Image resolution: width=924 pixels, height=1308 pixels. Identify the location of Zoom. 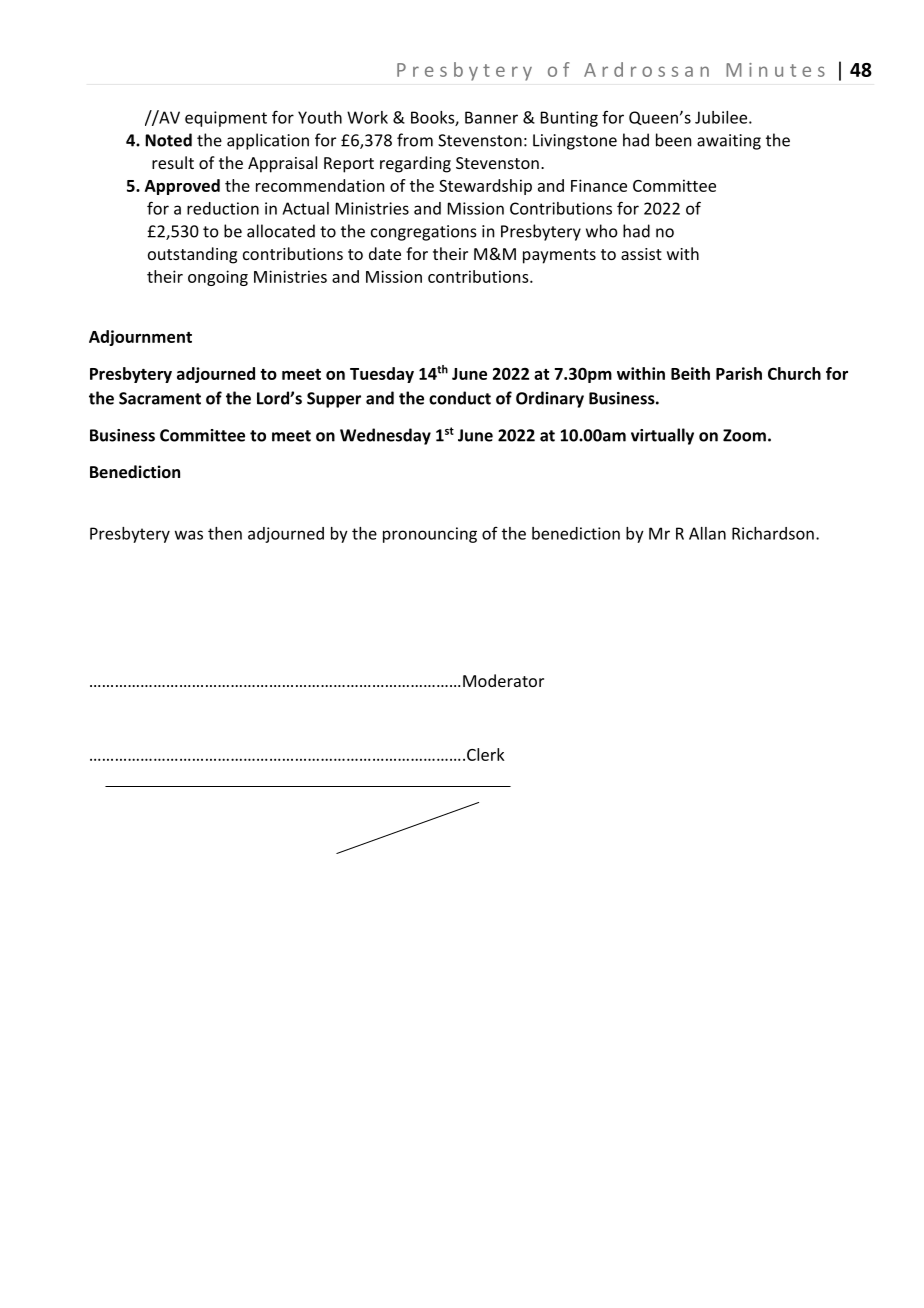
(744, 435).
